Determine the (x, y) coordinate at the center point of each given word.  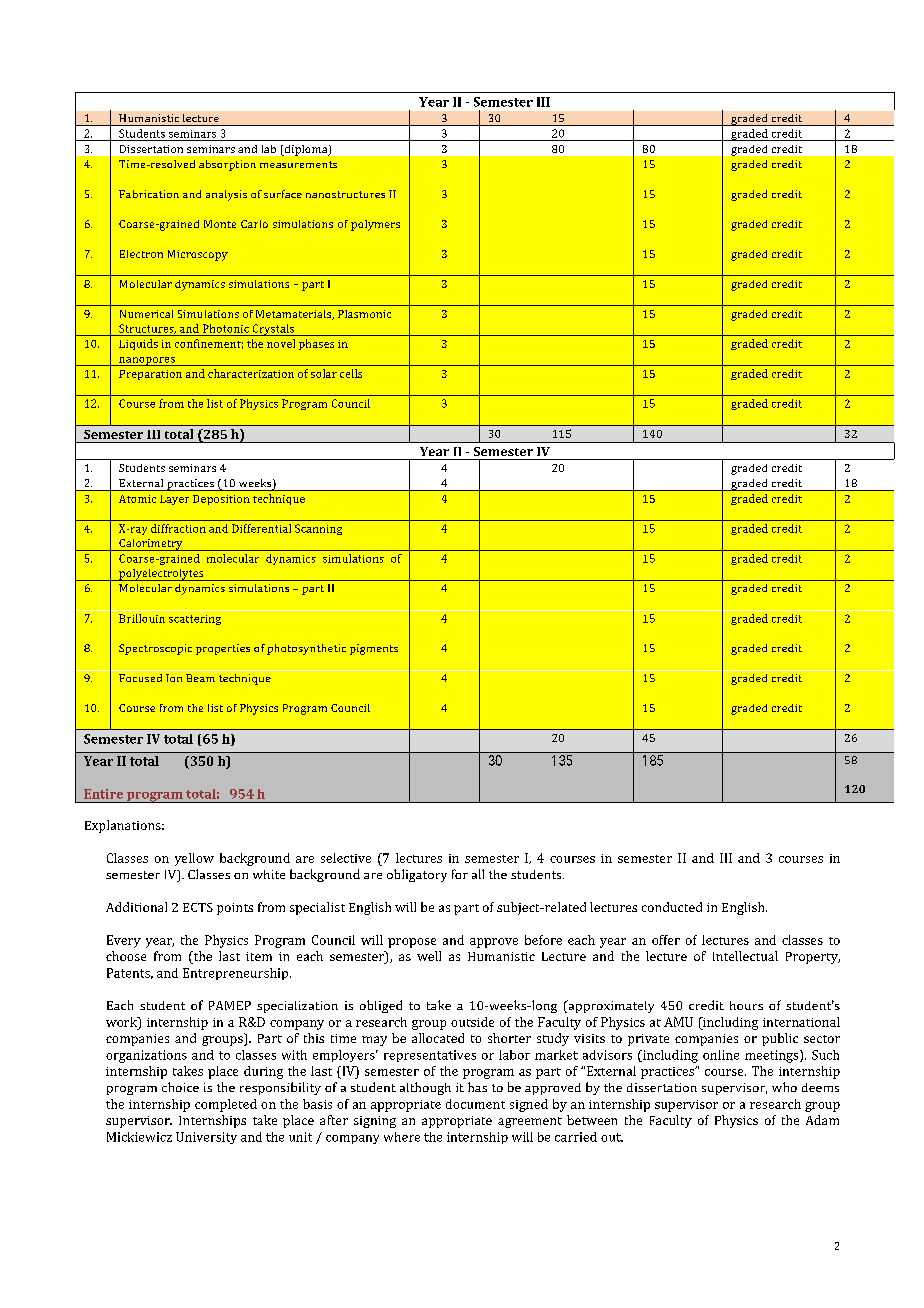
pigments (374, 649)
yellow (194, 859)
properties (223, 649)
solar (324, 373)
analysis (226, 195)
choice (180, 1087)
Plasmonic (364, 314)
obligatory (417, 875)
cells (351, 373)
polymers (375, 225)
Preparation (150, 375)
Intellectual (745, 956)
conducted (672, 907)
